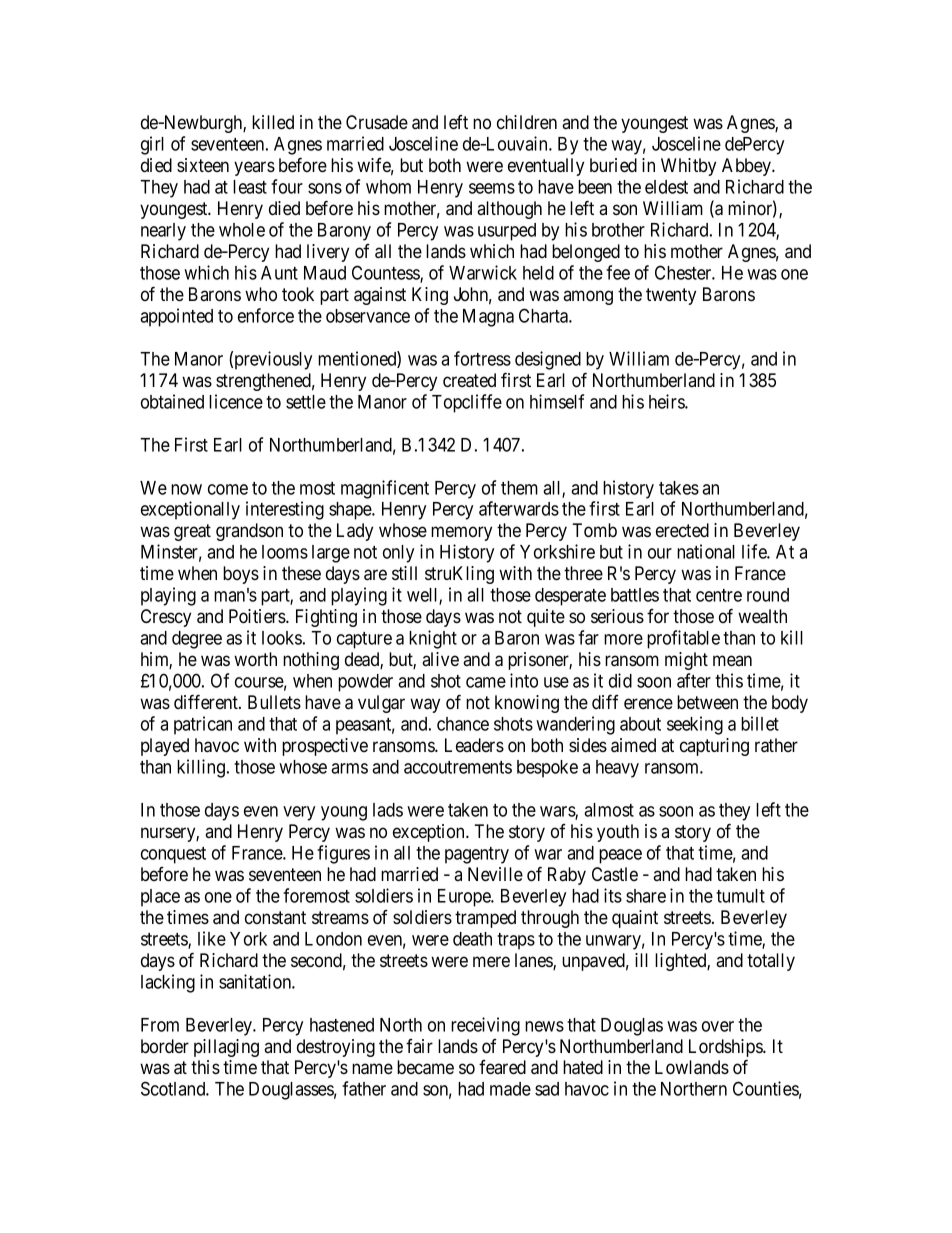 The width and height of the screenshot is (952, 1233). What do you see at coordinates (714, 747) in the screenshot?
I see `capturing` at bounding box center [714, 747].
